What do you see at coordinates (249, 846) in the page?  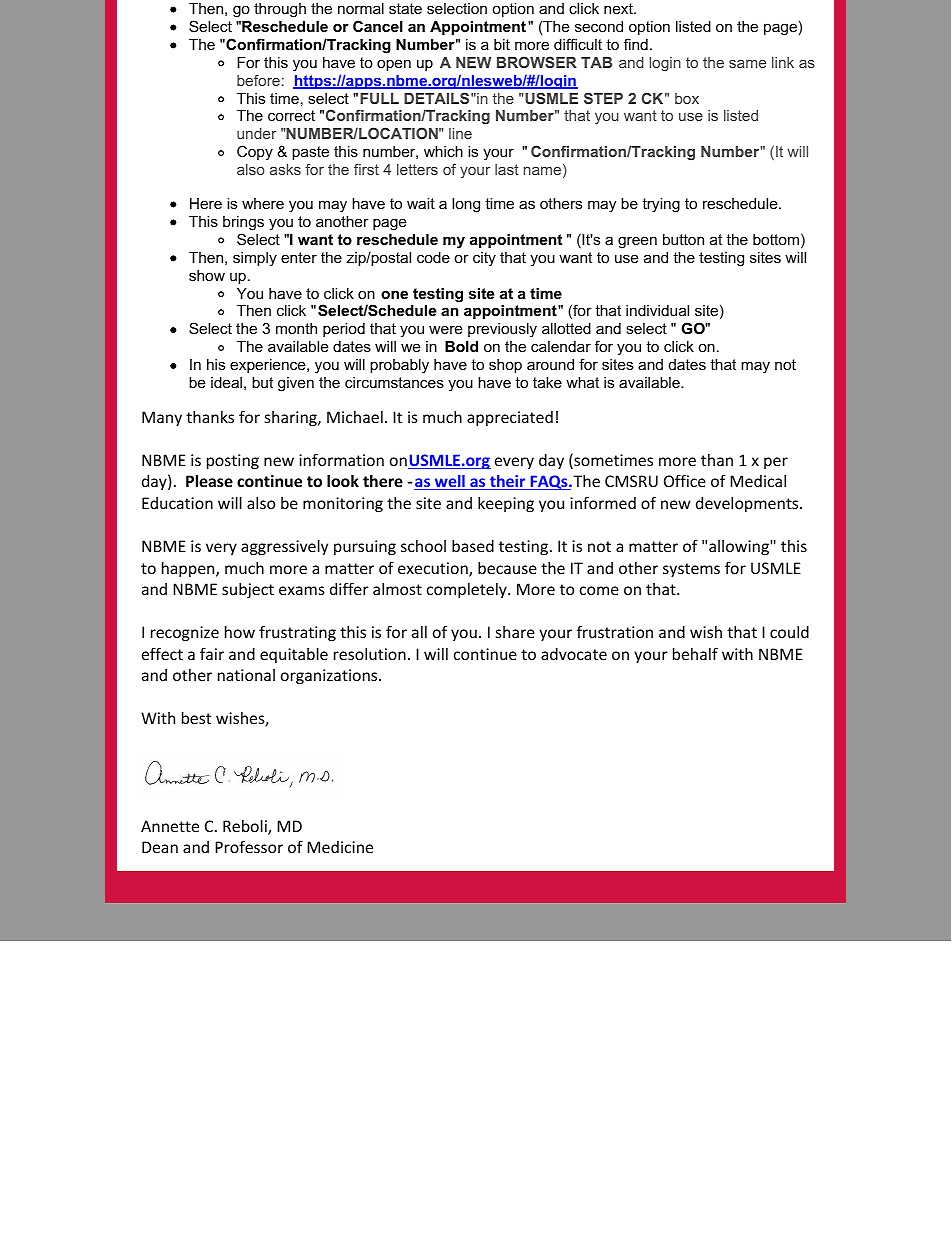 I see `Professor` at bounding box center [249, 846].
